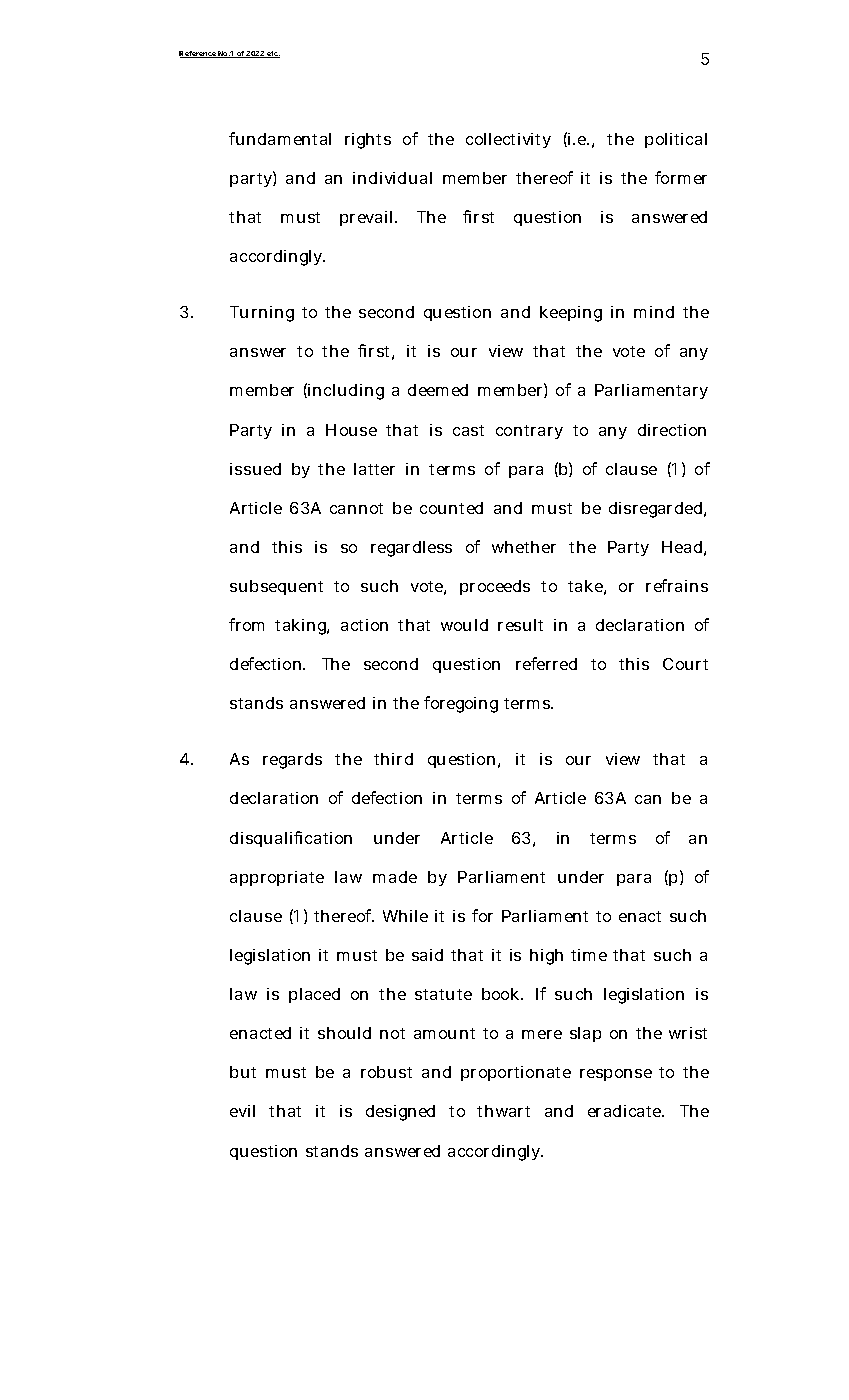 The width and height of the screenshot is (849, 1400). What do you see at coordinates (262, 314) in the screenshot?
I see `Turning` at bounding box center [262, 314].
